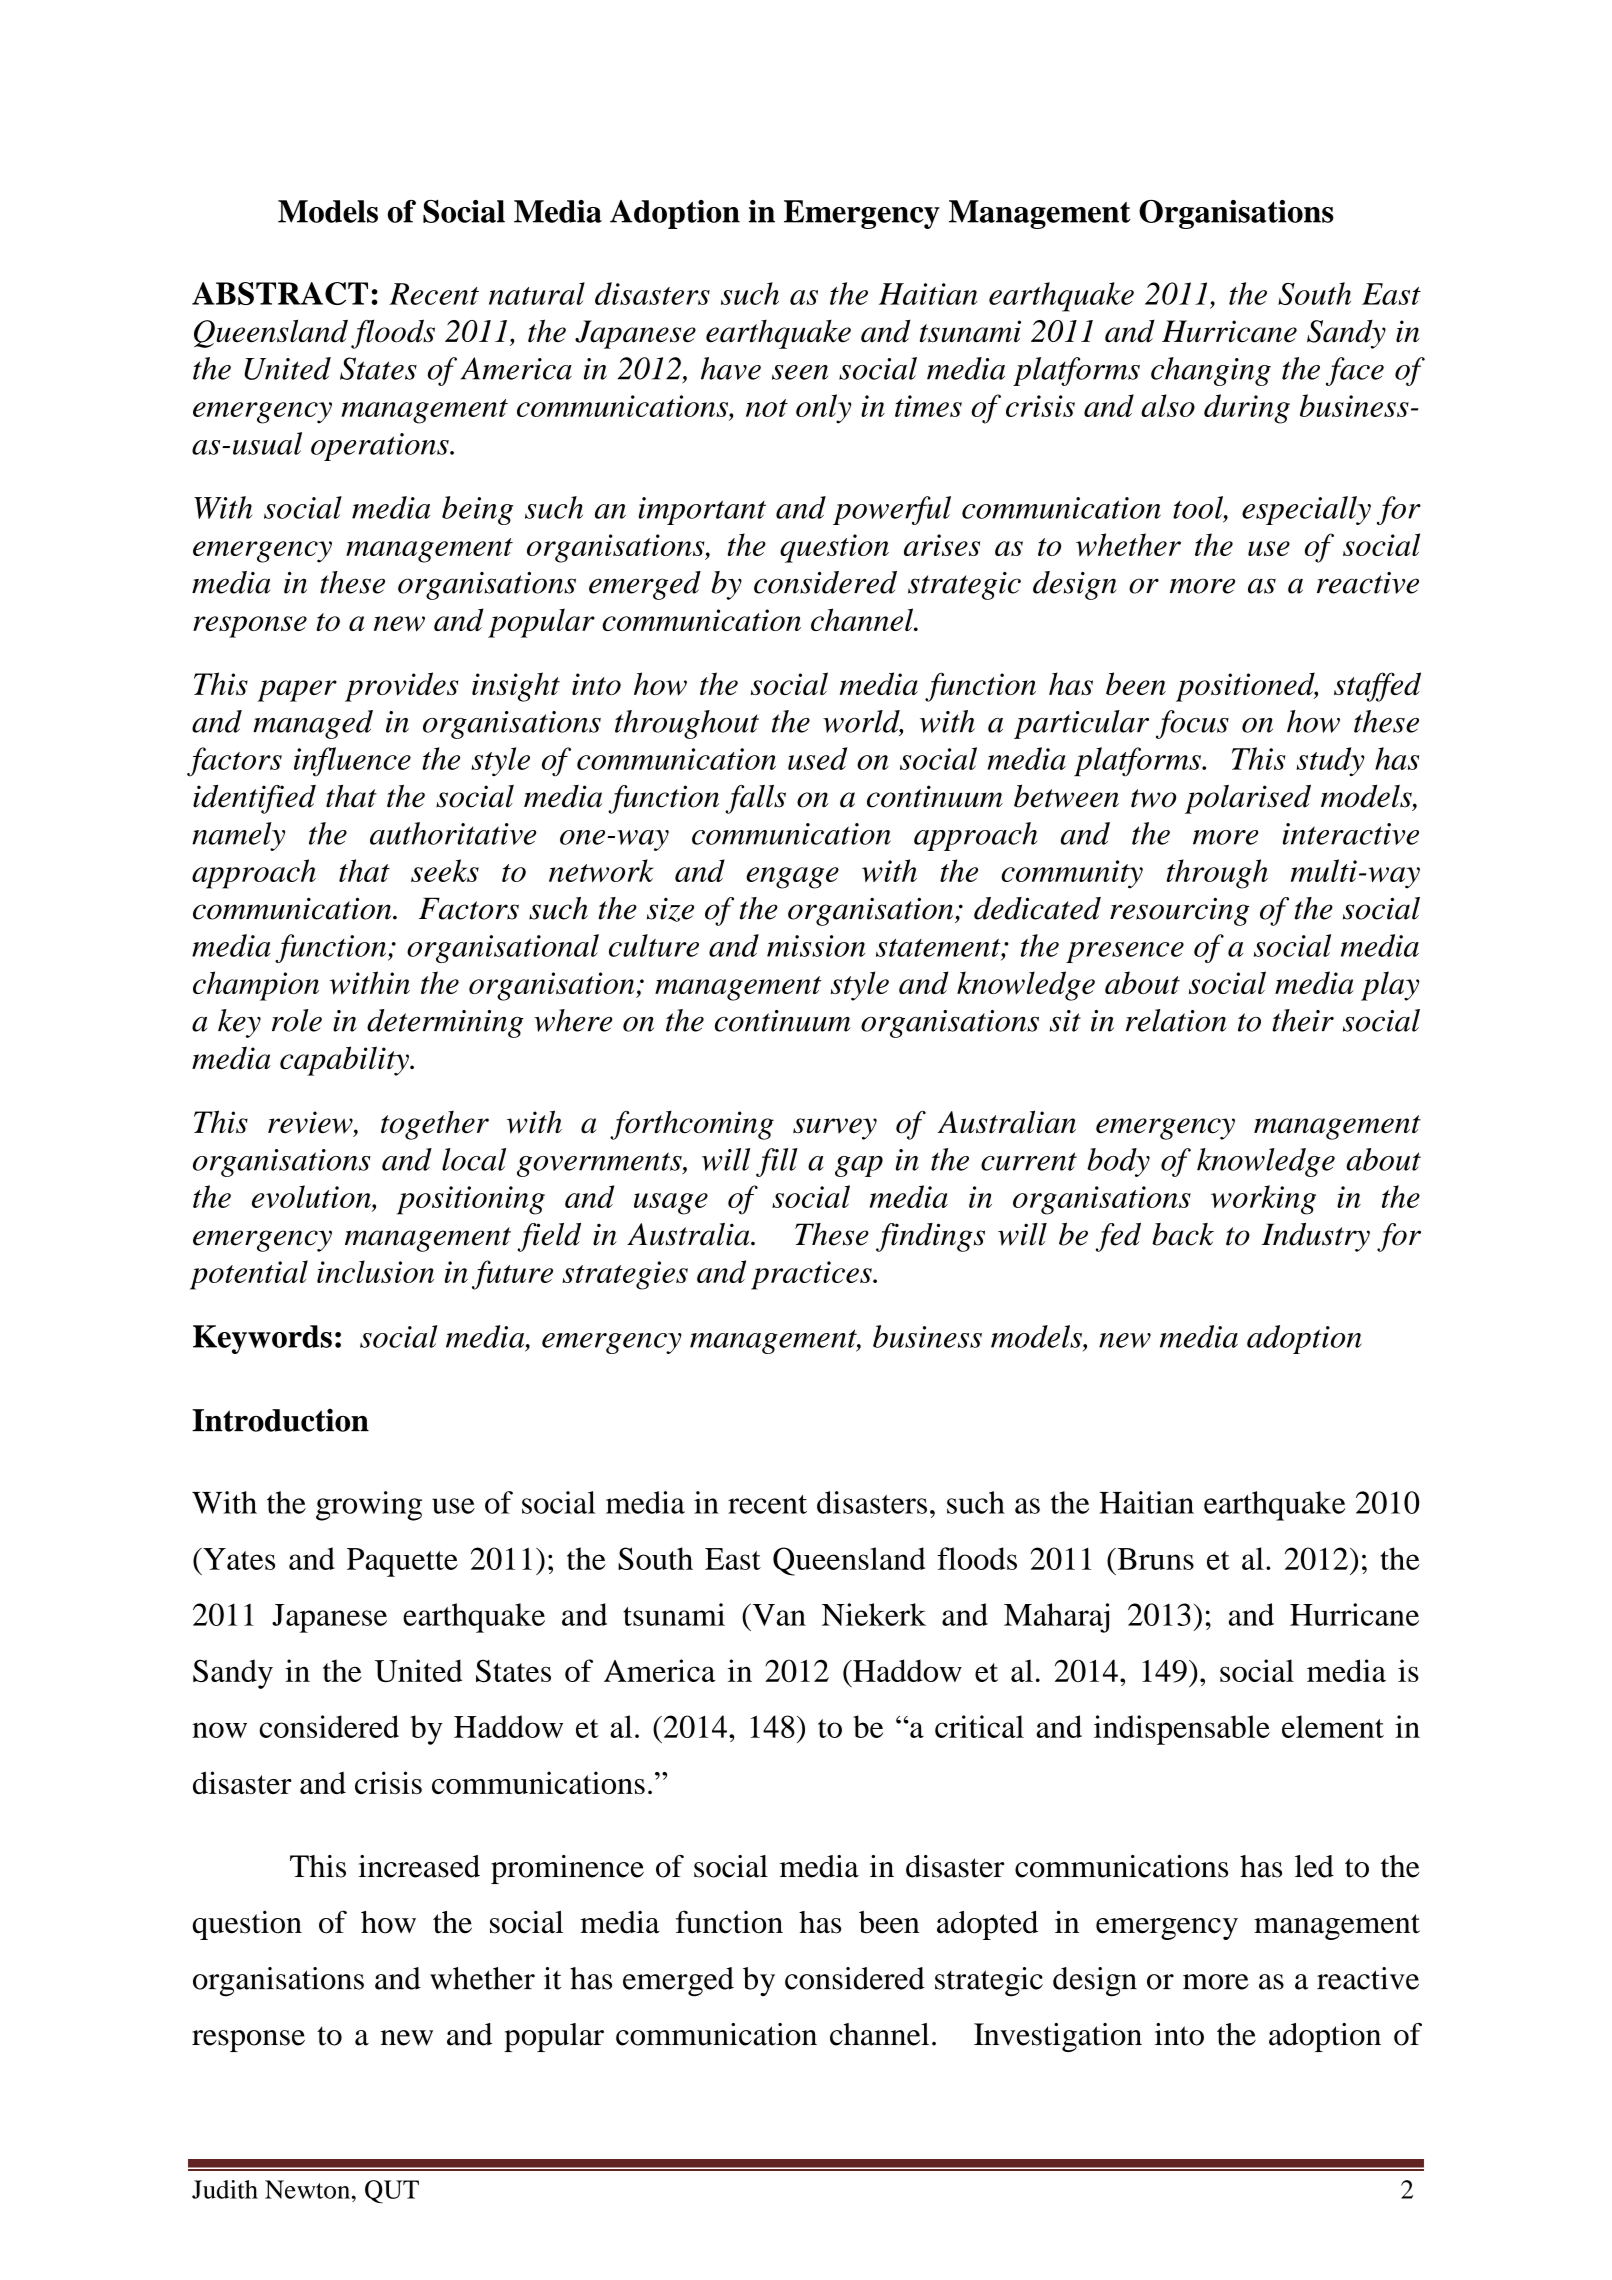 This image has height=2280, width=1612. Describe the element at coordinates (1058, 2037) in the image. I see `Investigation` at that location.
